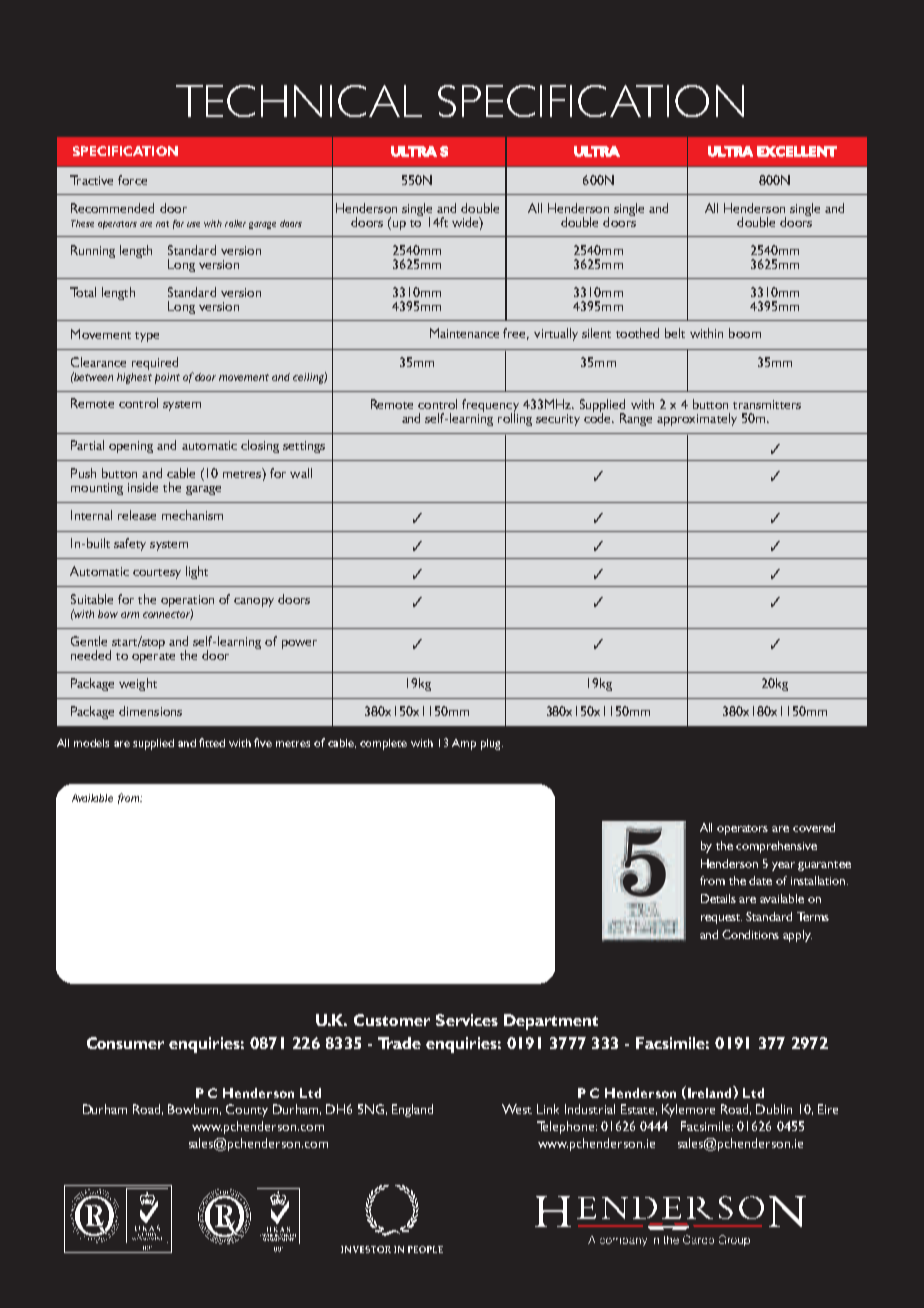  I want to click on TECHNICAL, so click(299, 101).
